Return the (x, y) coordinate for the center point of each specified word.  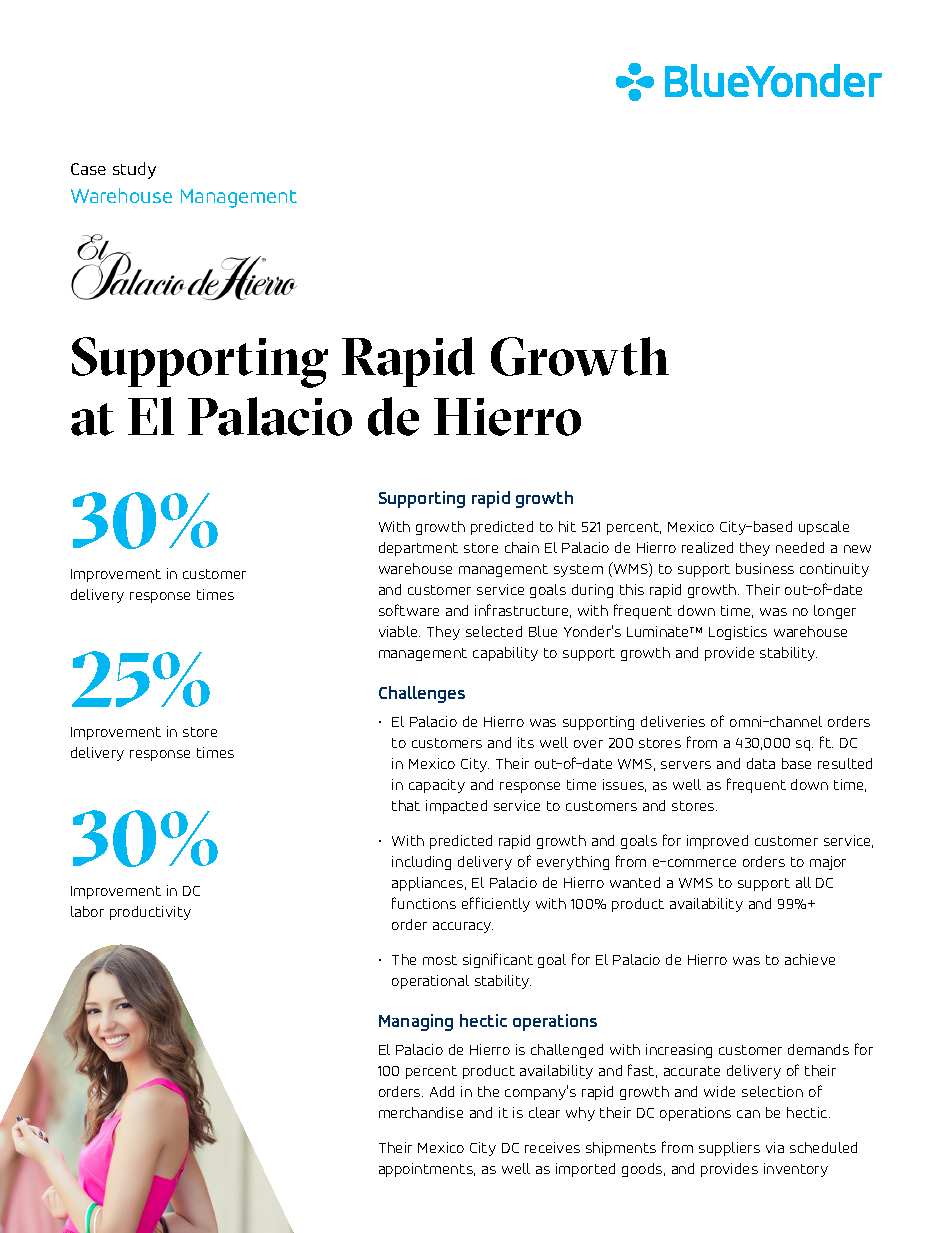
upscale (824, 528)
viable (399, 631)
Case (88, 169)
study (134, 170)
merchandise (421, 1112)
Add (442, 1091)
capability (505, 654)
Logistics (738, 633)
